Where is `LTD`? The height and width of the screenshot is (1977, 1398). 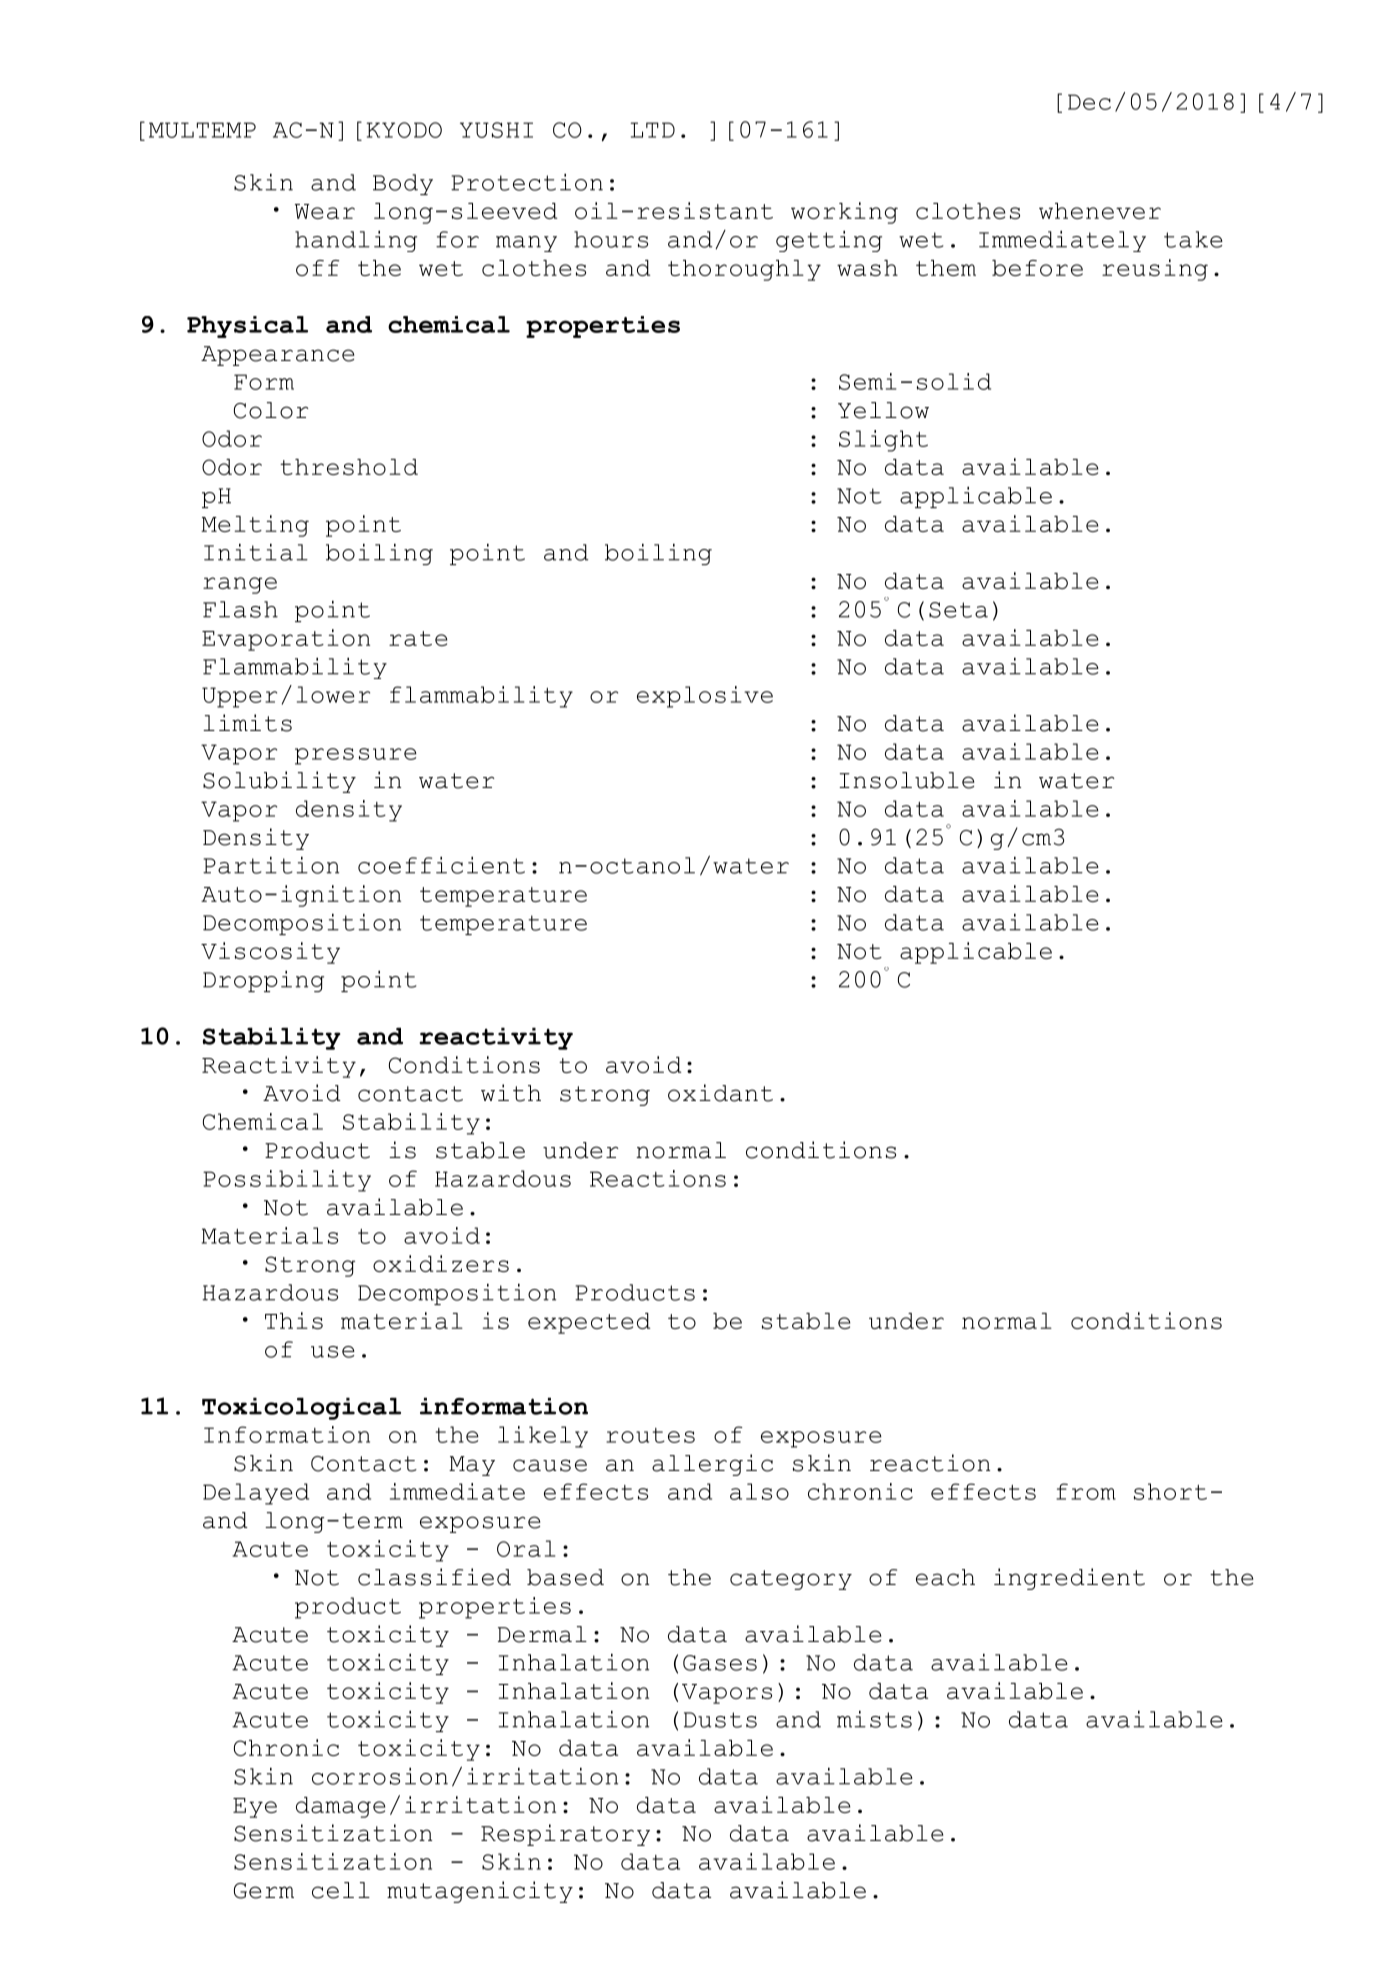
LTD is located at coordinates (652, 130).
